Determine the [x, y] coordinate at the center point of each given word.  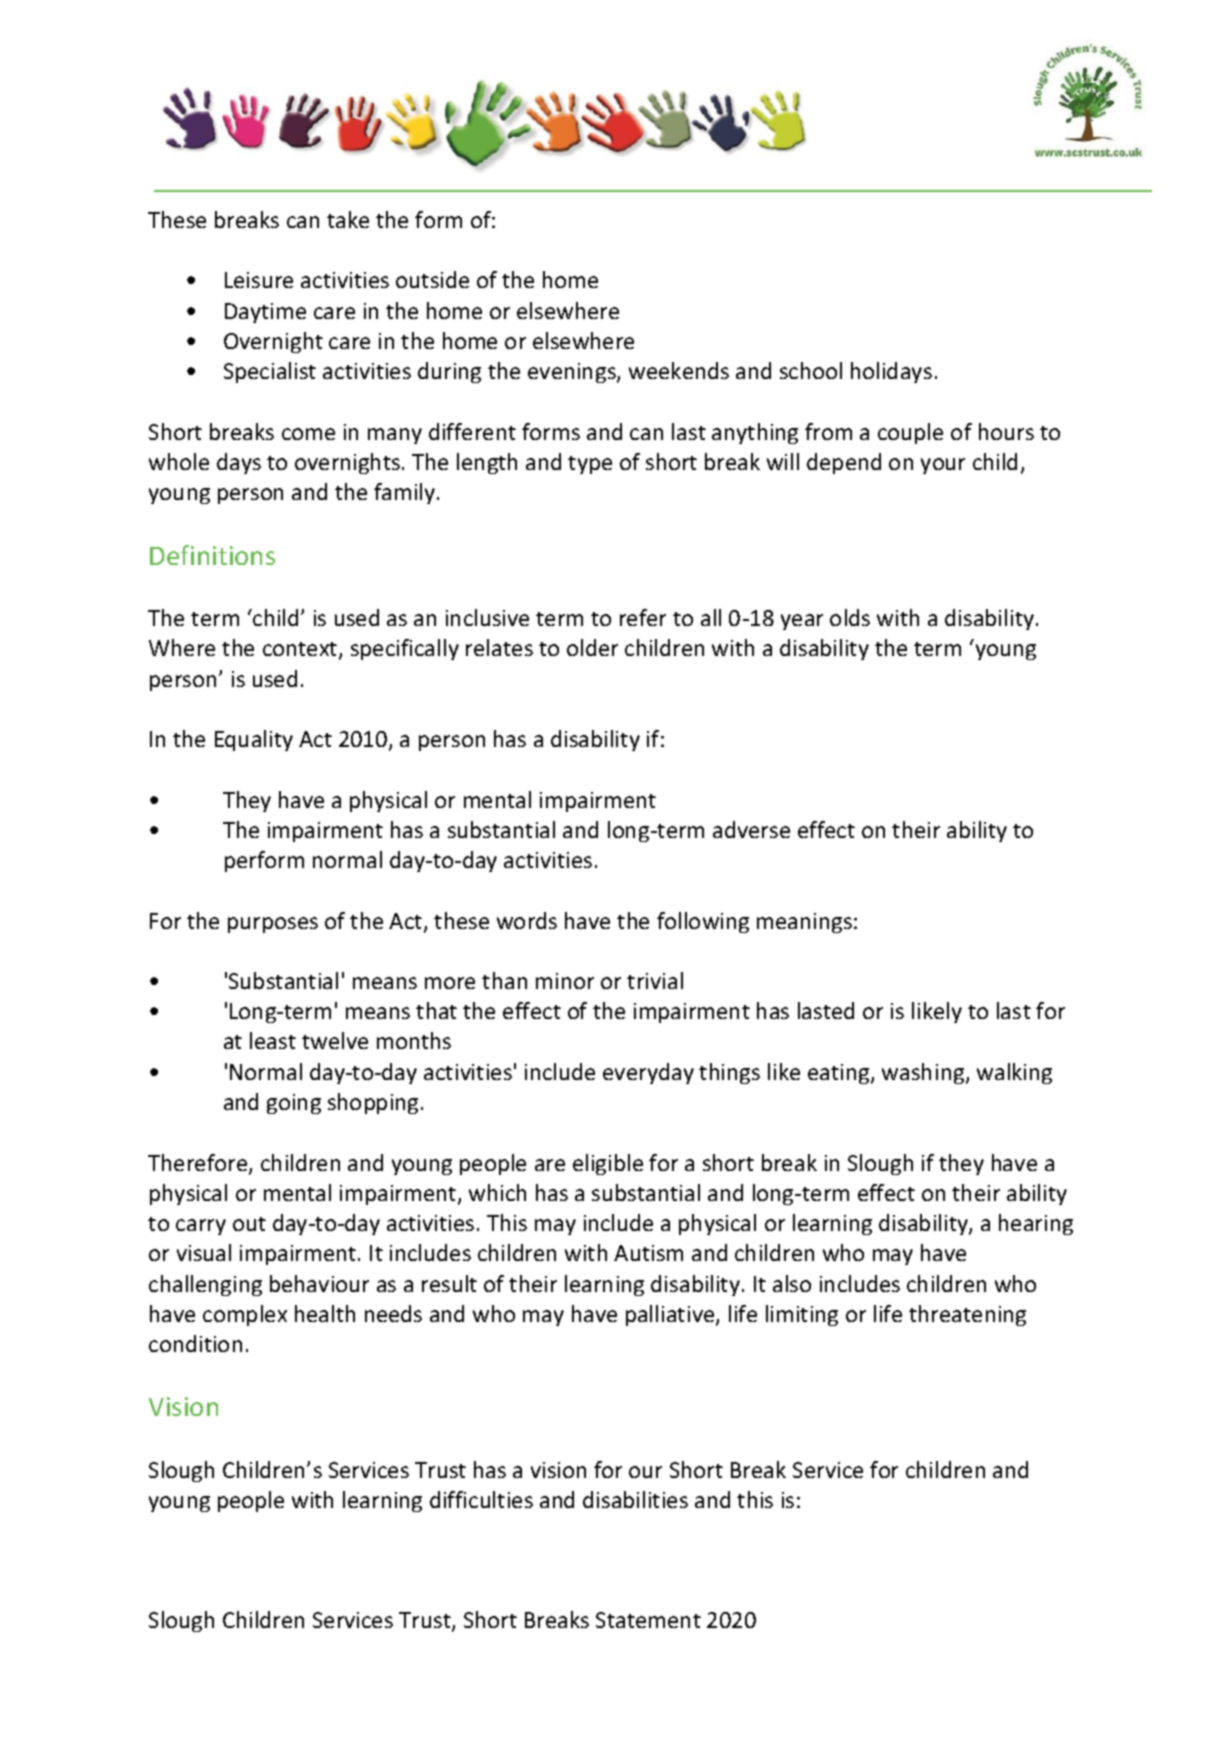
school [811, 370]
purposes [273, 925]
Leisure [259, 280]
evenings [573, 373]
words [527, 920]
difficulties [481, 1499]
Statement [648, 1620]
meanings [804, 923]
